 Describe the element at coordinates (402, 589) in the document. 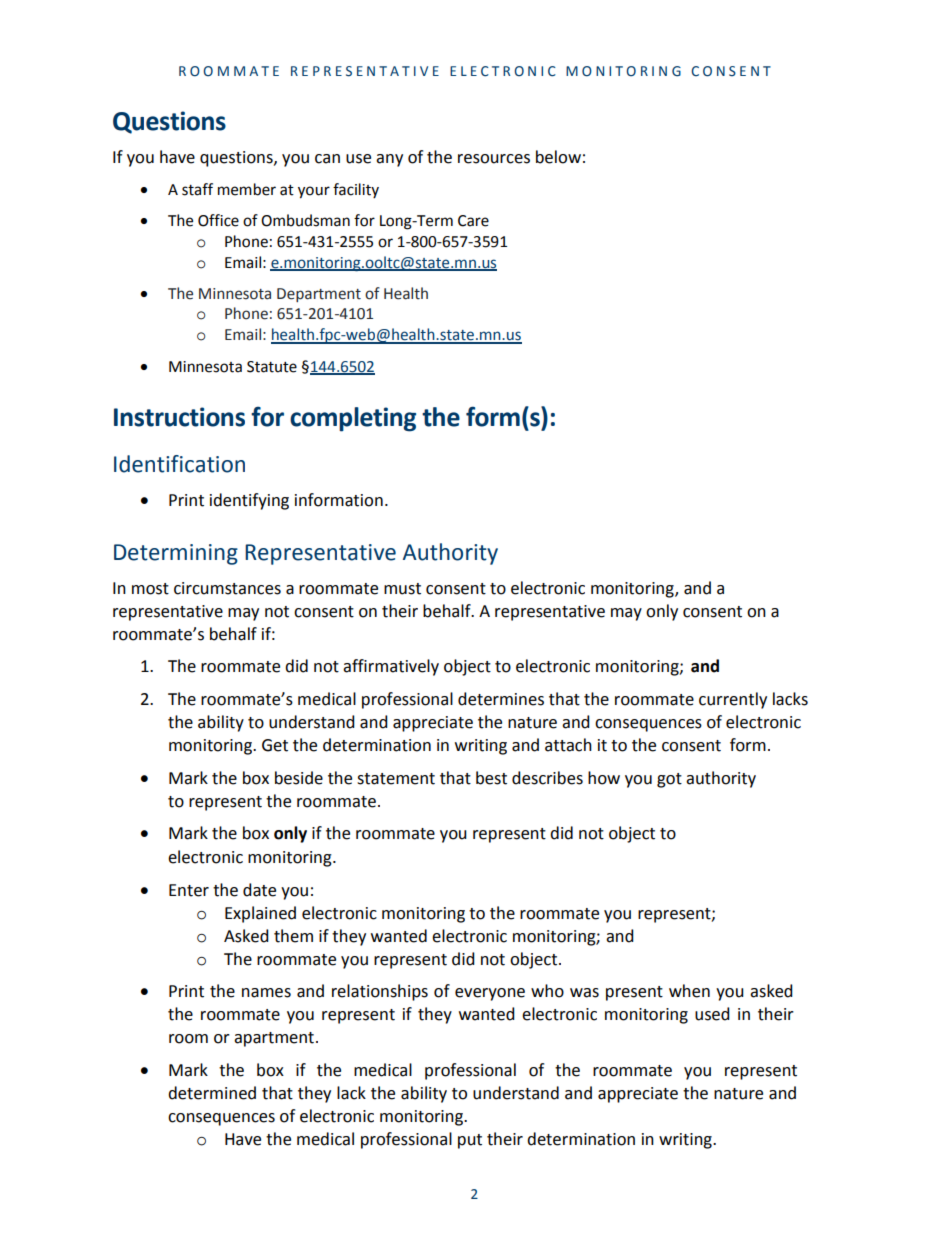

I see `must` at that location.
